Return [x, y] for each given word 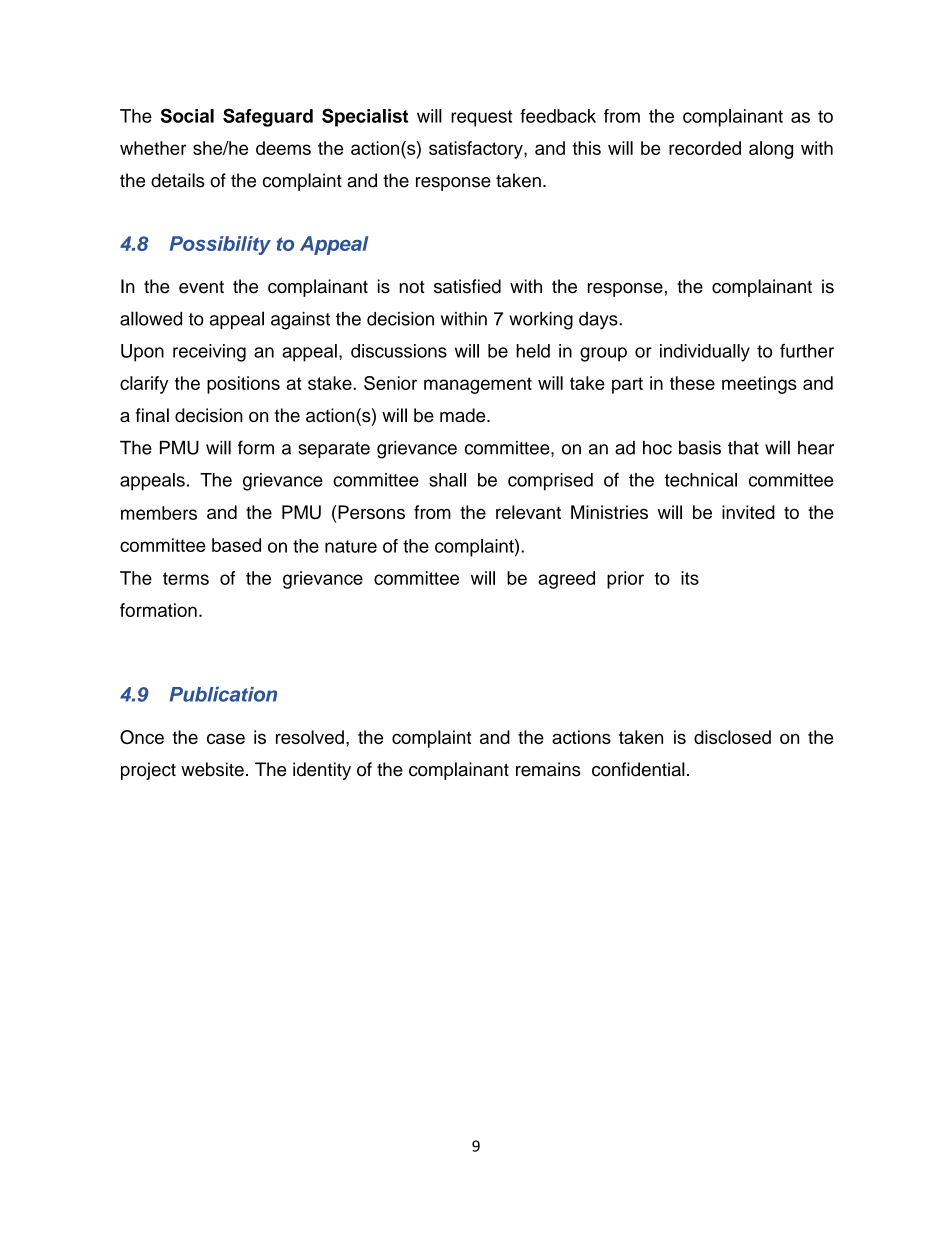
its [690, 578]
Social [187, 115]
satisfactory [477, 150]
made [464, 415]
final [152, 415]
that [743, 448]
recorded [705, 148]
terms [186, 578]
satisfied [467, 286]
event [201, 287]
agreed [566, 580]
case [226, 738]
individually [705, 353]
